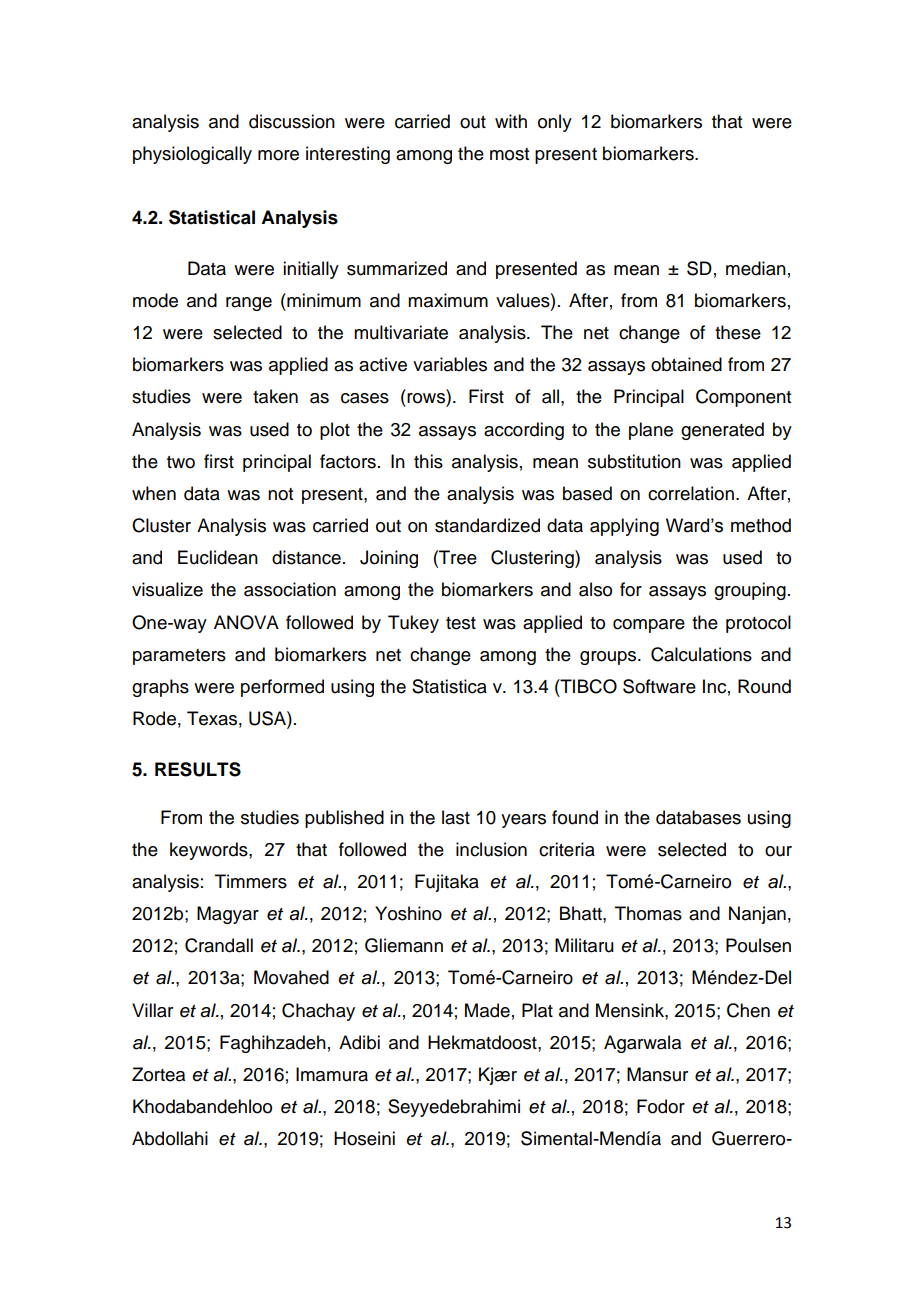  I want to click on physiologically, so click(192, 155).
